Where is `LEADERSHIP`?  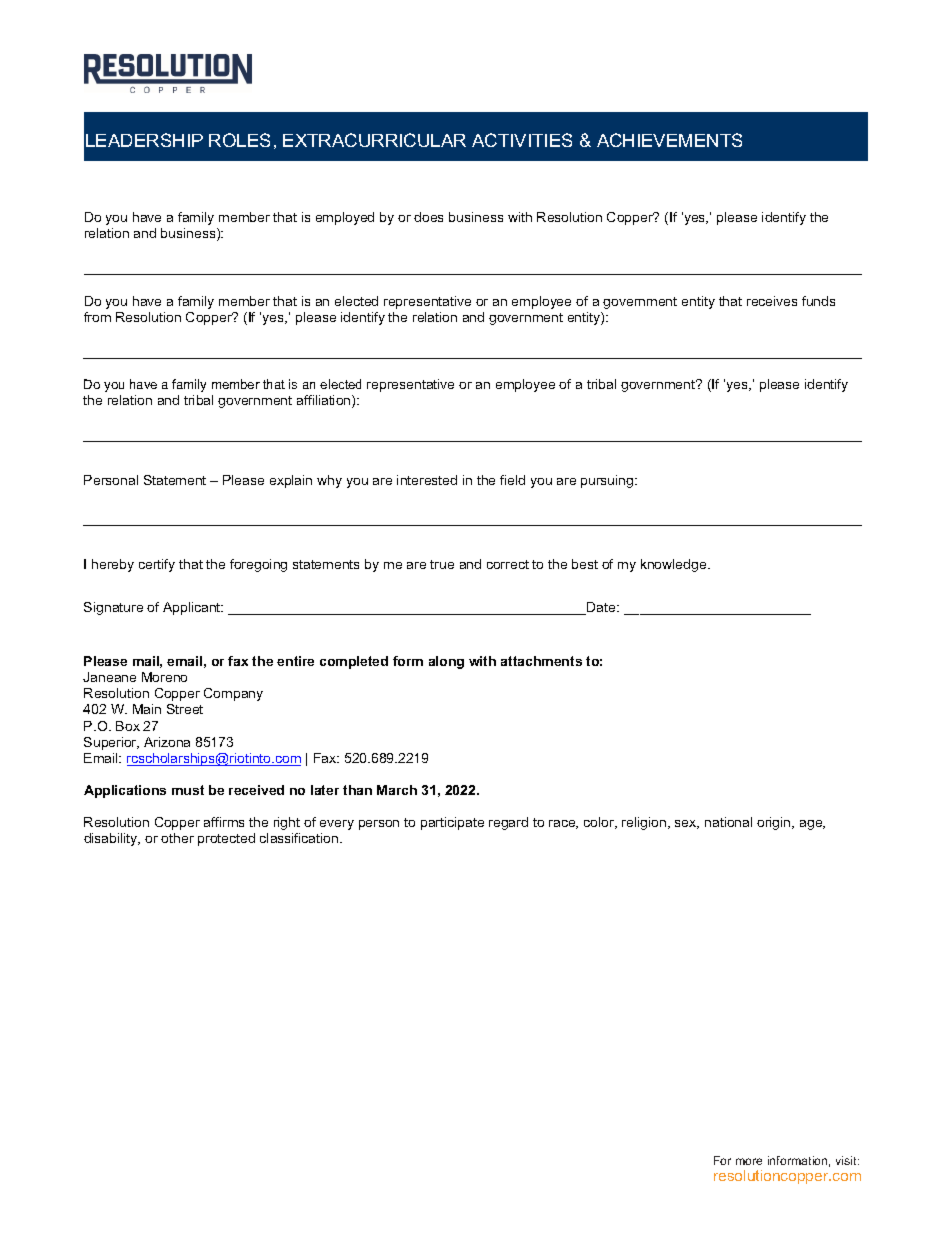 LEADERSHIP is located at coordinates (144, 140).
